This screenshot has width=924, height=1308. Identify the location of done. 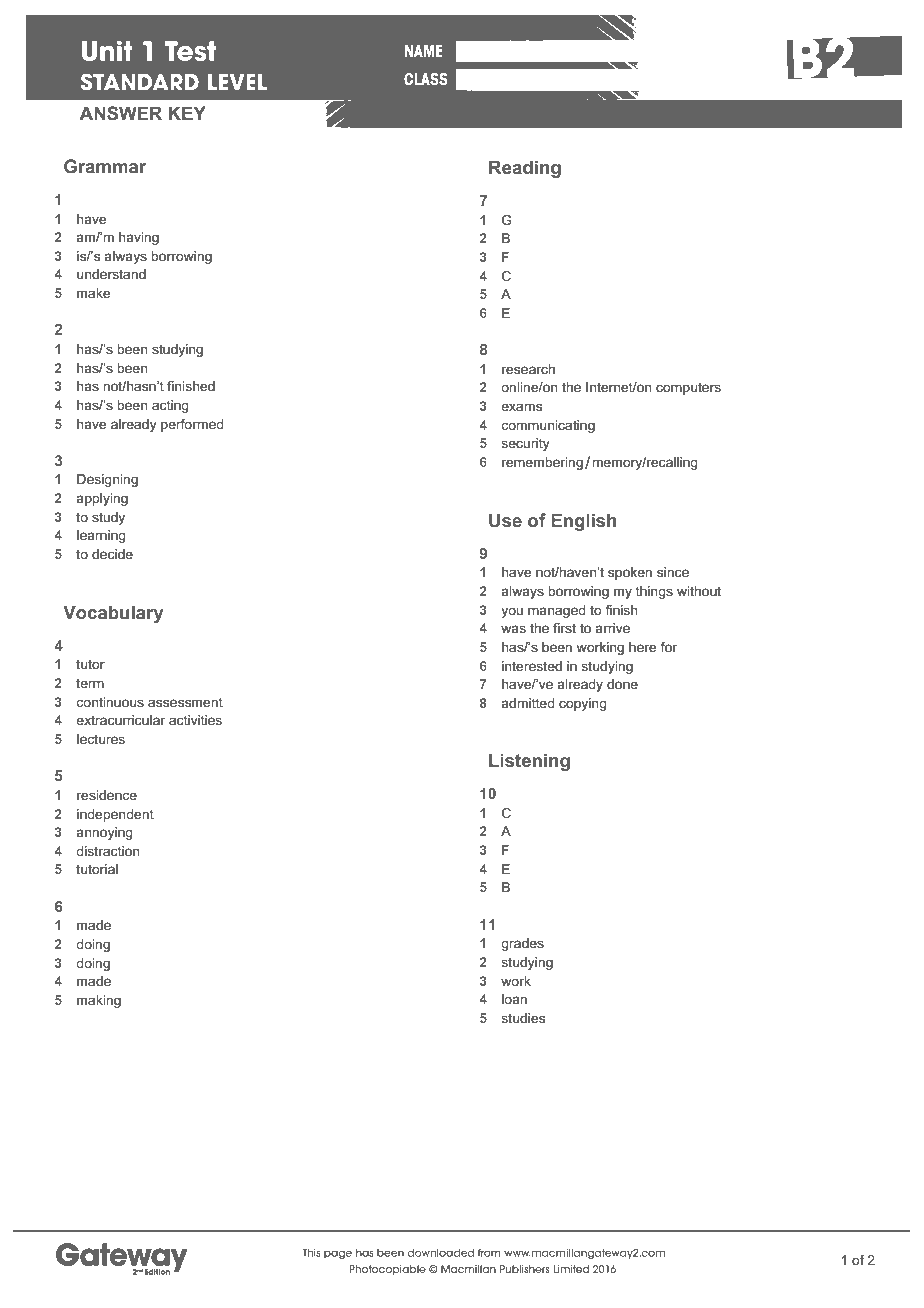
(622, 684).
